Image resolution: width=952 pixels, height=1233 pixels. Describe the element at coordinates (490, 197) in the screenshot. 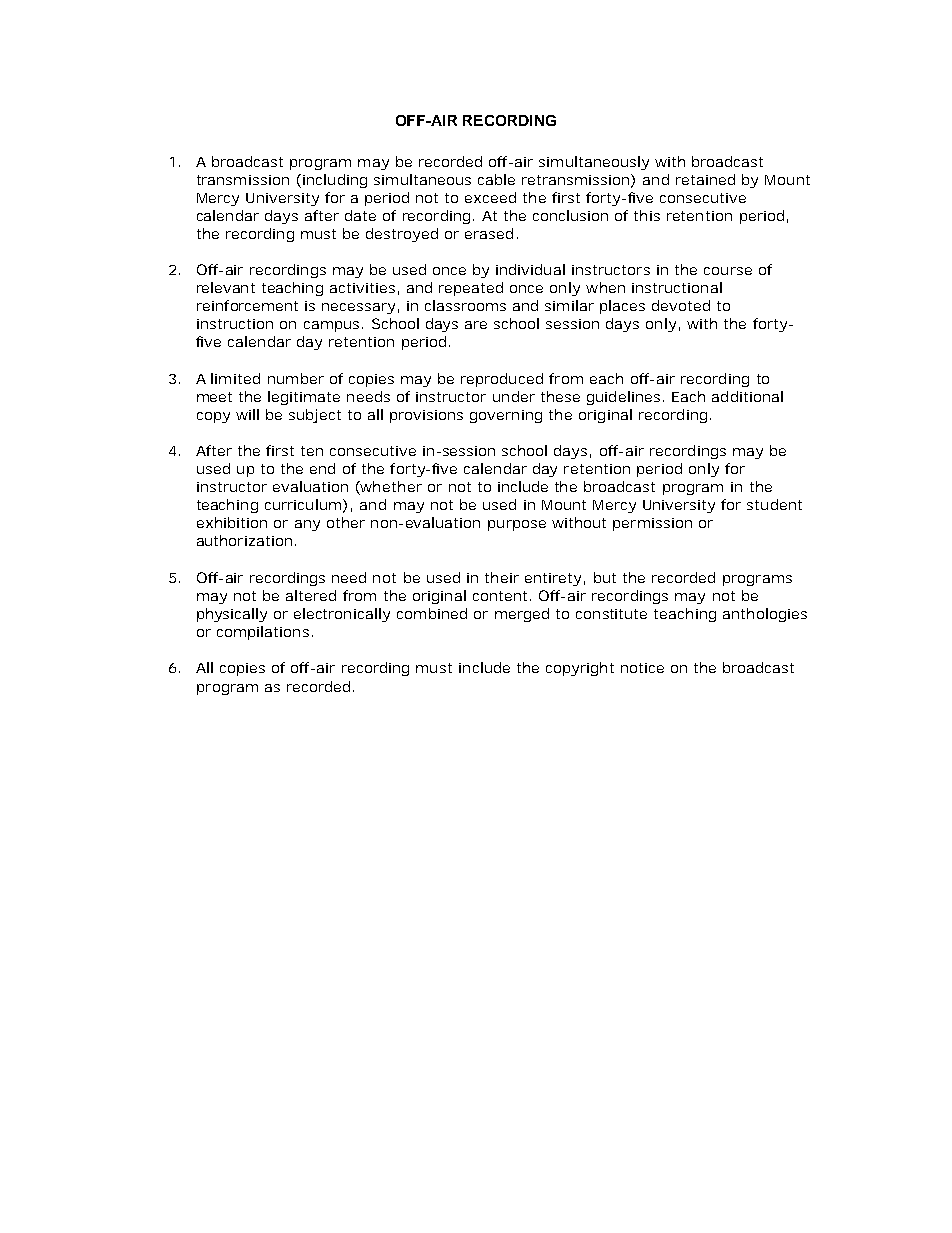

I see `exceed` at that location.
